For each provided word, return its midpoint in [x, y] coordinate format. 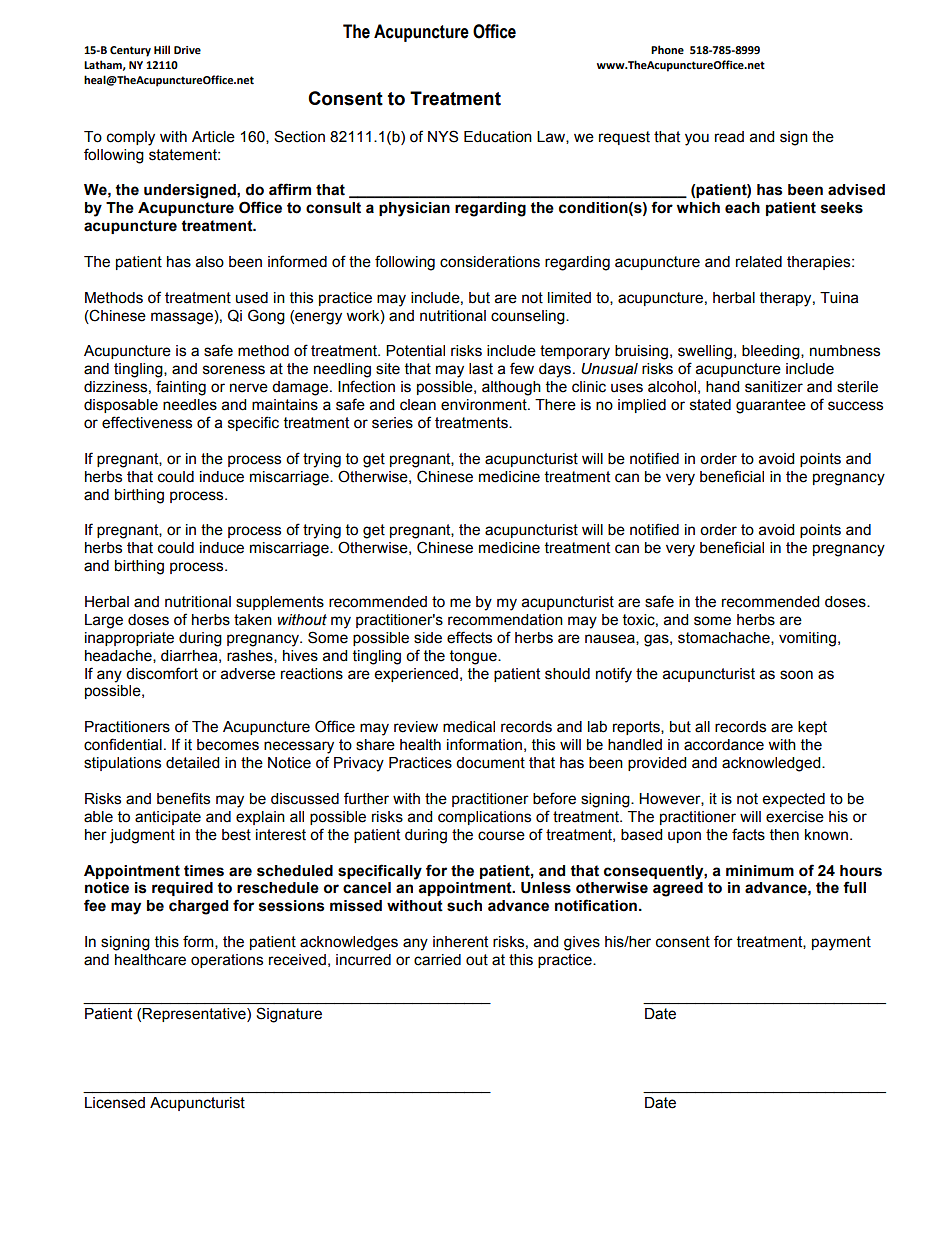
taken [253, 620]
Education [498, 137]
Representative [195, 1015]
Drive [187, 50]
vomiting [807, 639]
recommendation [505, 620]
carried [437, 960]
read [729, 137]
